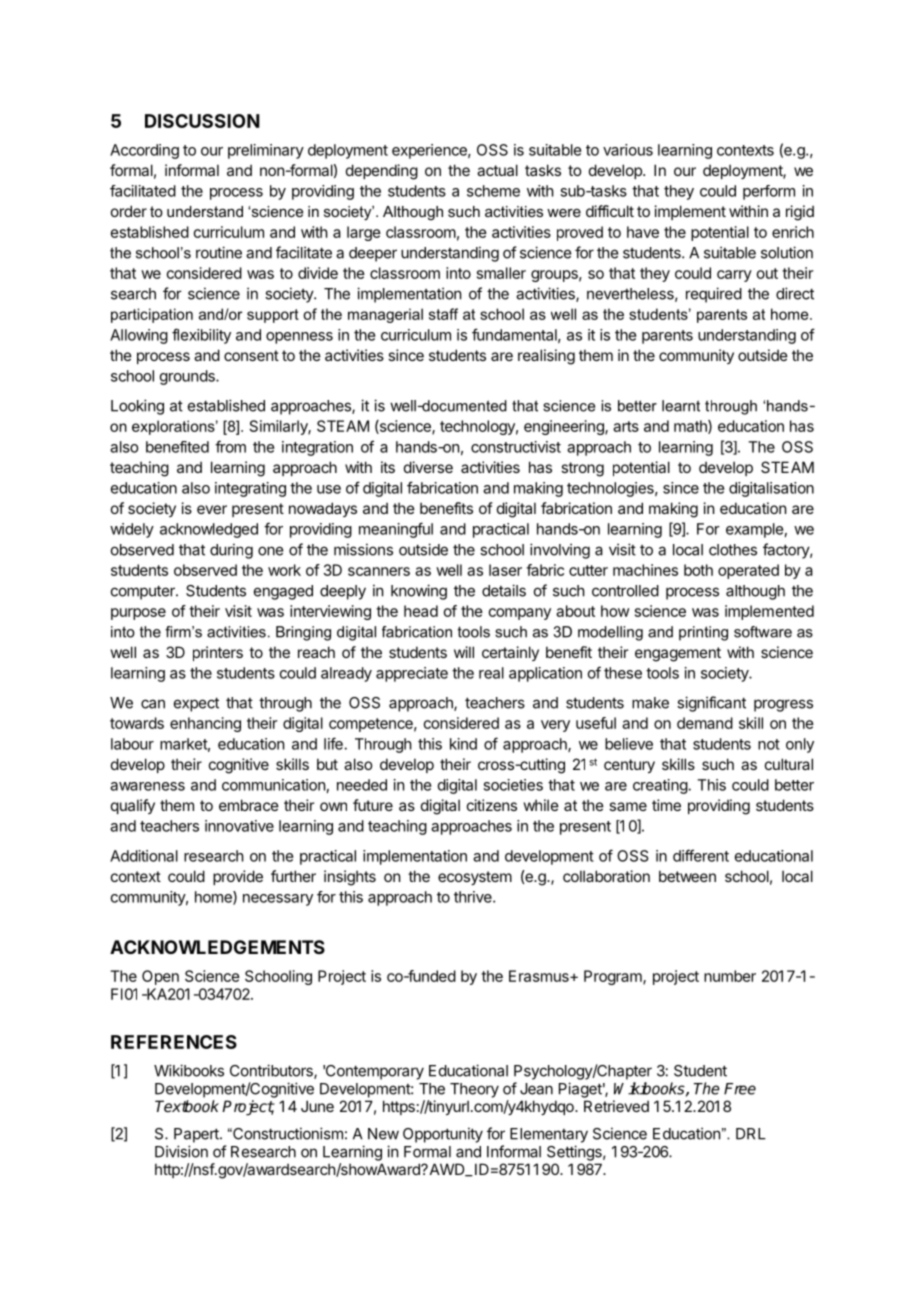  What do you see at coordinates (464, 652) in the screenshot?
I see `will` at bounding box center [464, 652].
